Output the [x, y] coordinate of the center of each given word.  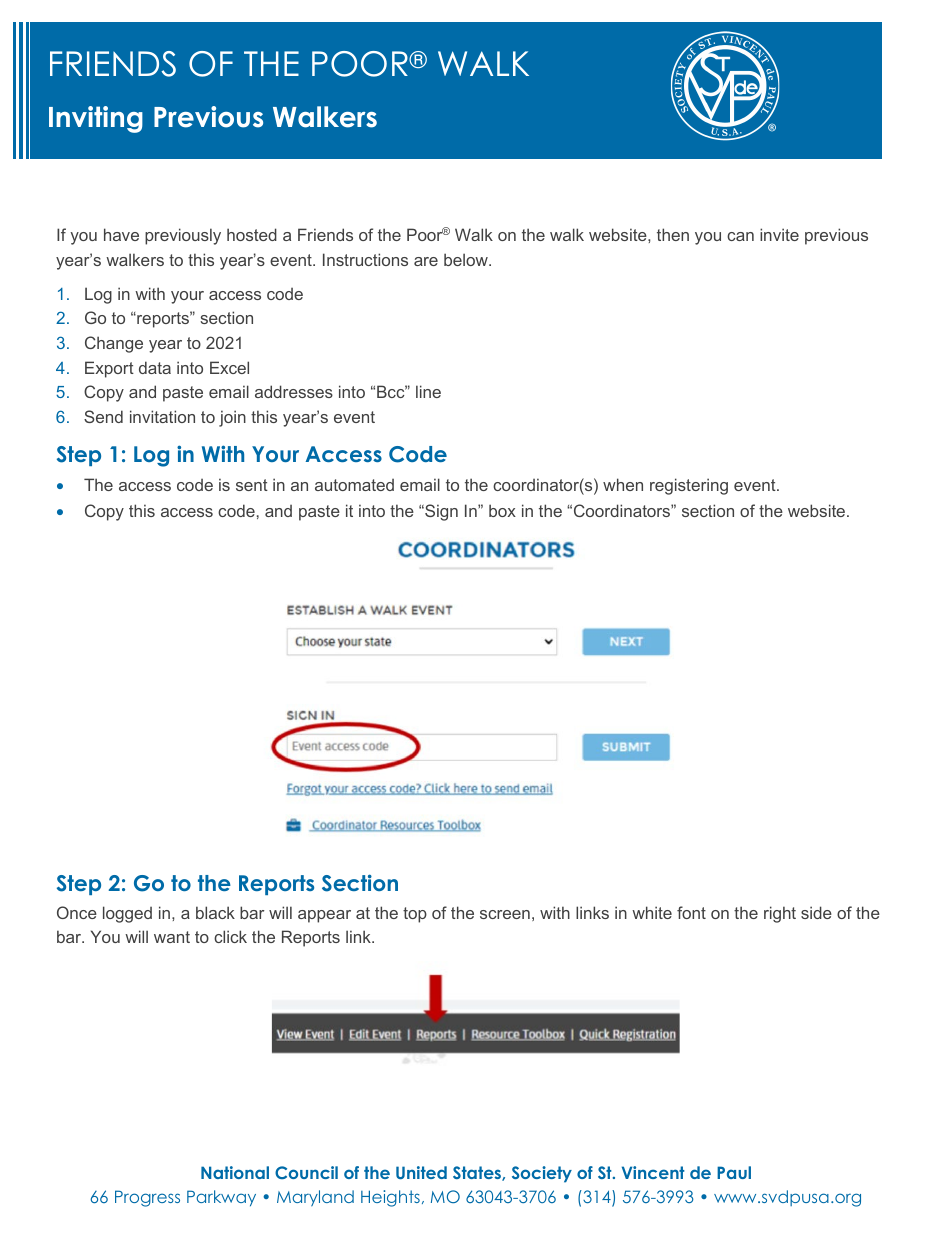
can [740, 236]
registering [689, 486]
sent [252, 485]
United [421, 1172]
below [467, 259]
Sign [440, 512]
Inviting [96, 119]
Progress [147, 1198]
